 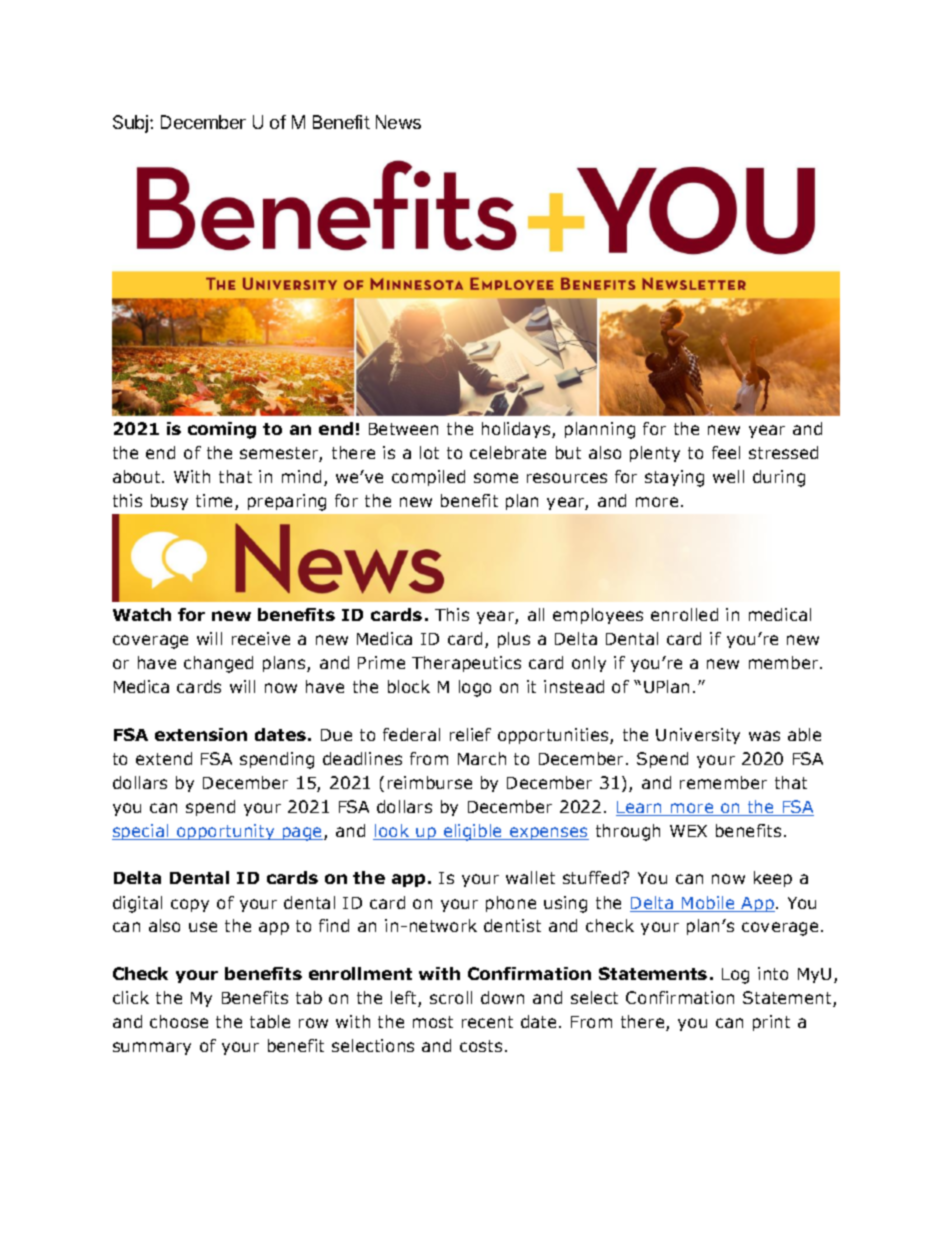 What do you see at coordinates (771, 1023) in the screenshot?
I see `print` at bounding box center [771, 1023].
